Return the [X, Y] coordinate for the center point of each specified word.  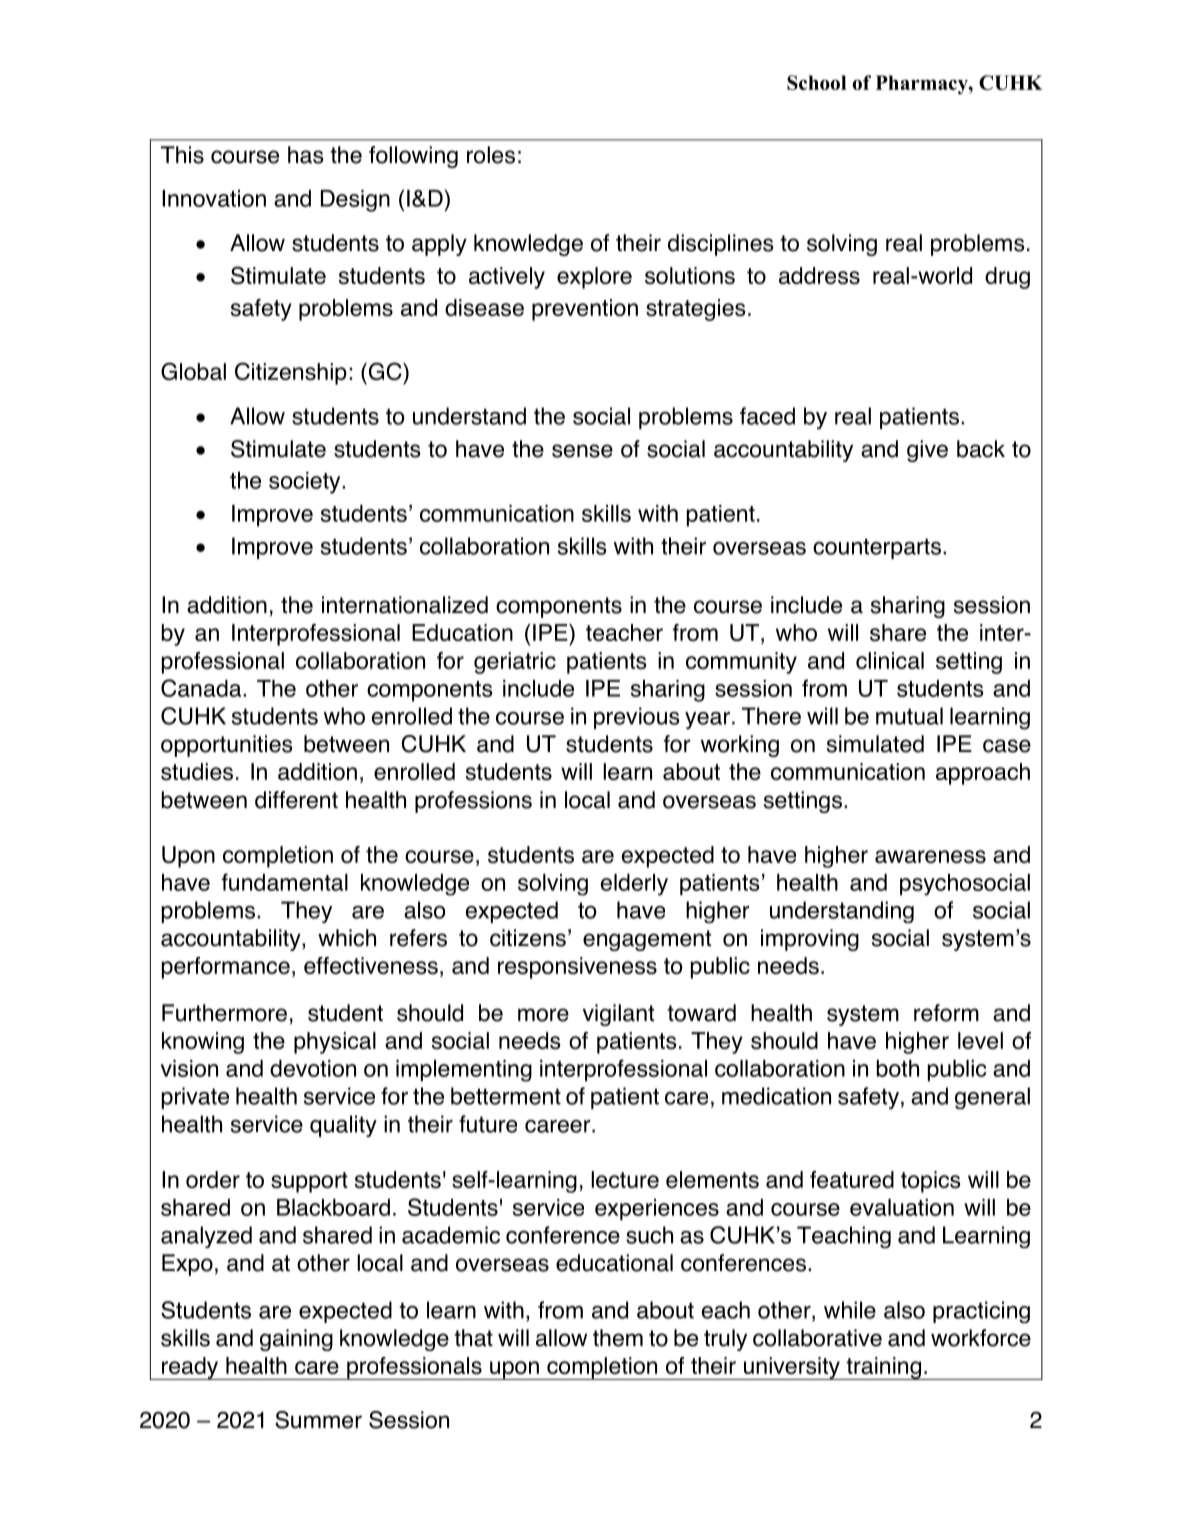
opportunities [227, 746]
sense [582, 451]
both [898, 1068]
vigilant [618, 1015]
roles [491, 155]
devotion [313, 1068]
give [927, 451]
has [306, 155]
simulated [875, 744]
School [816, 82]
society [306, 483]
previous [637, 718]
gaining [296, 1340]
